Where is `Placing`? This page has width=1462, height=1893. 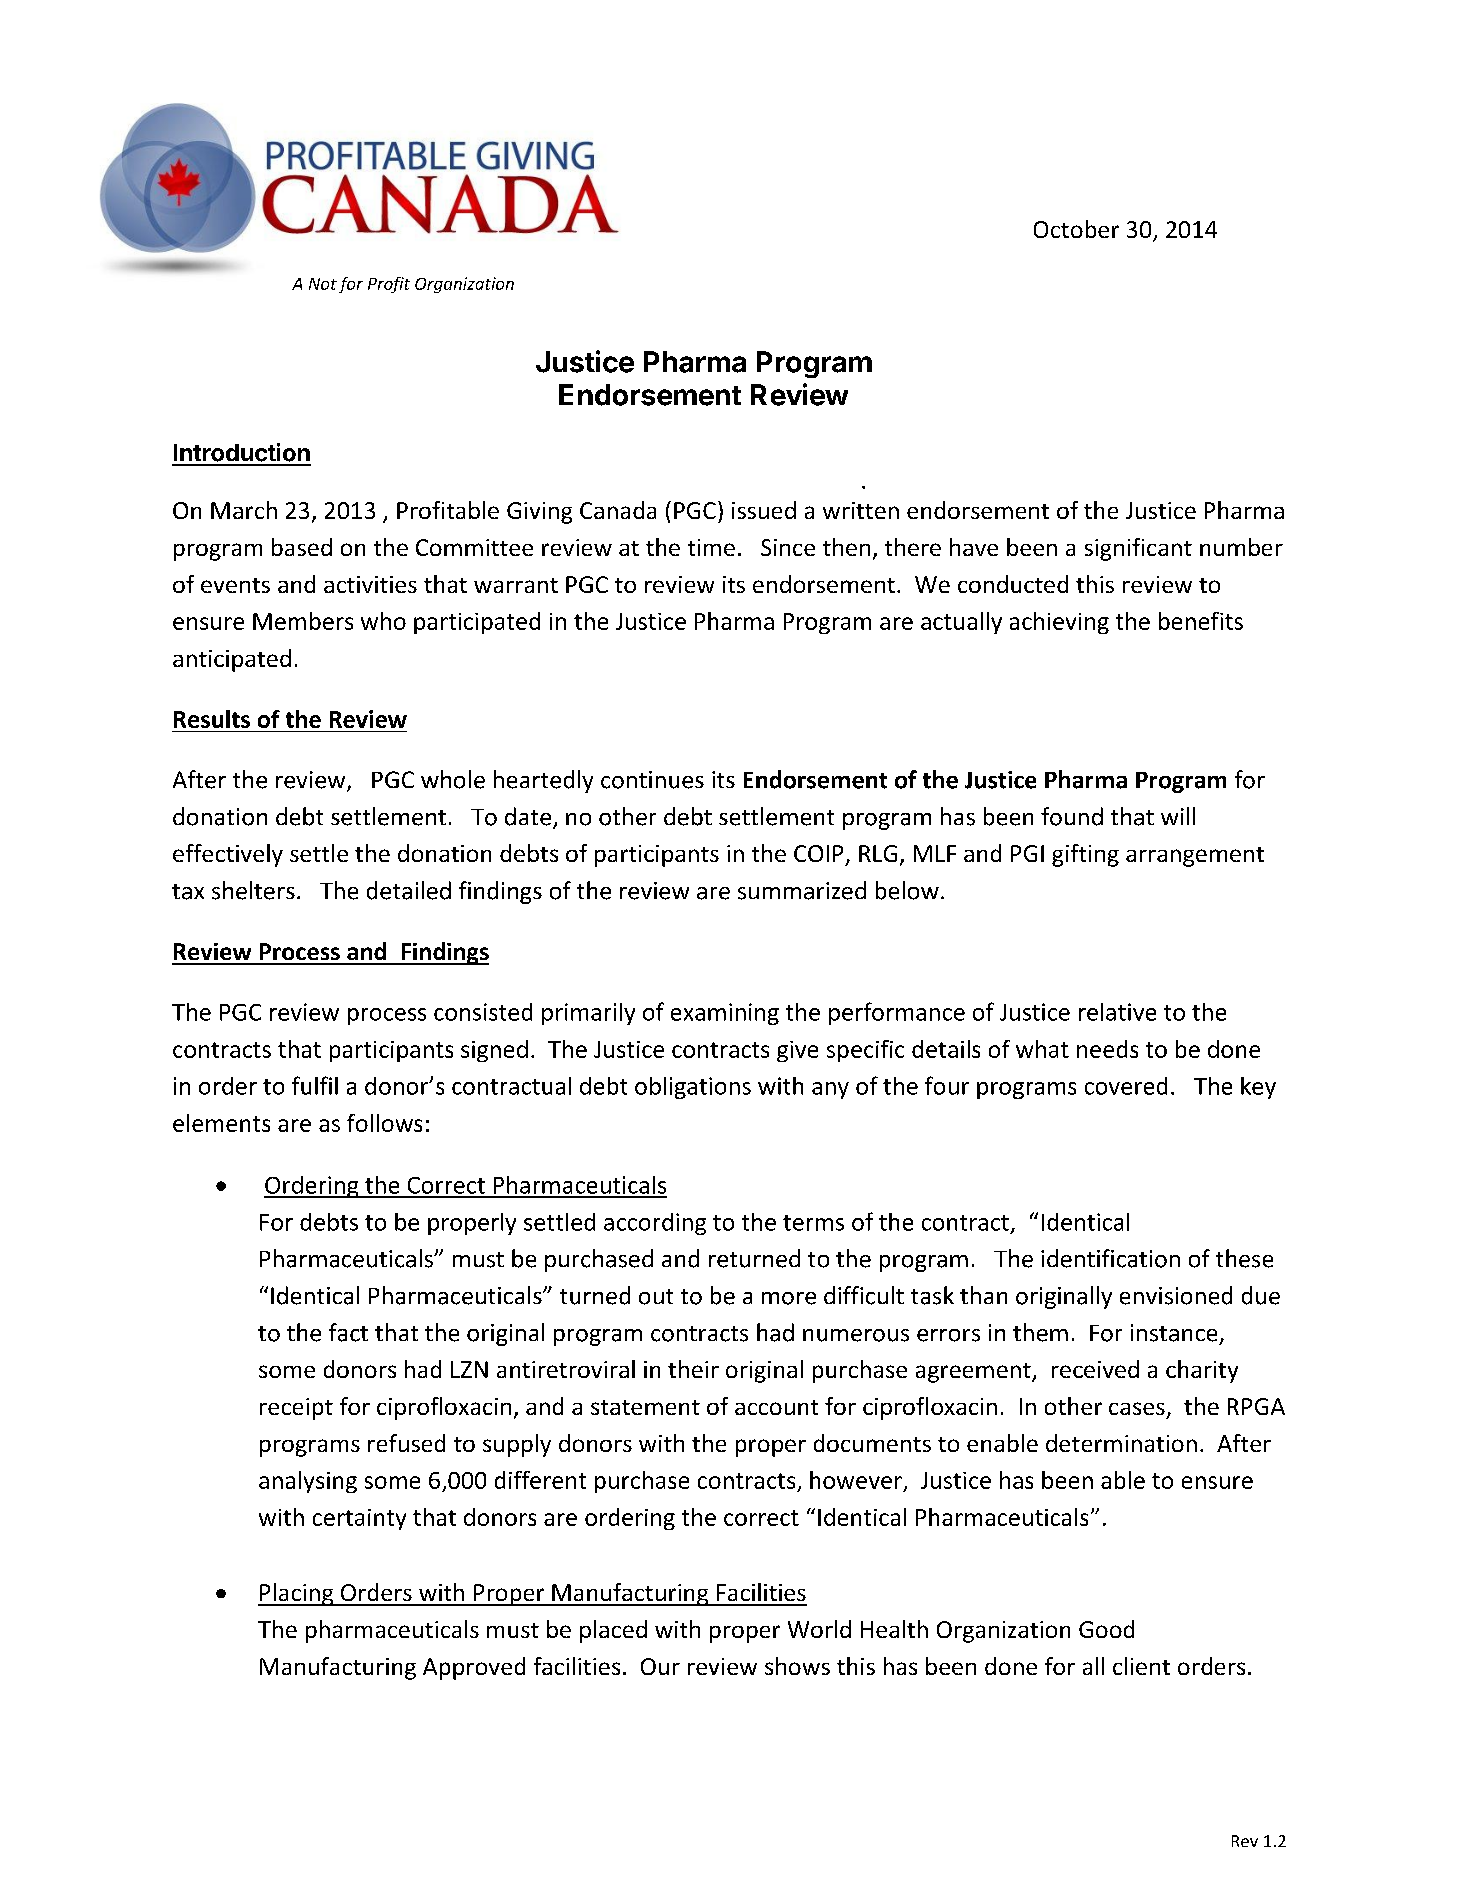 Placing is located at coordinates (297, 1594).
